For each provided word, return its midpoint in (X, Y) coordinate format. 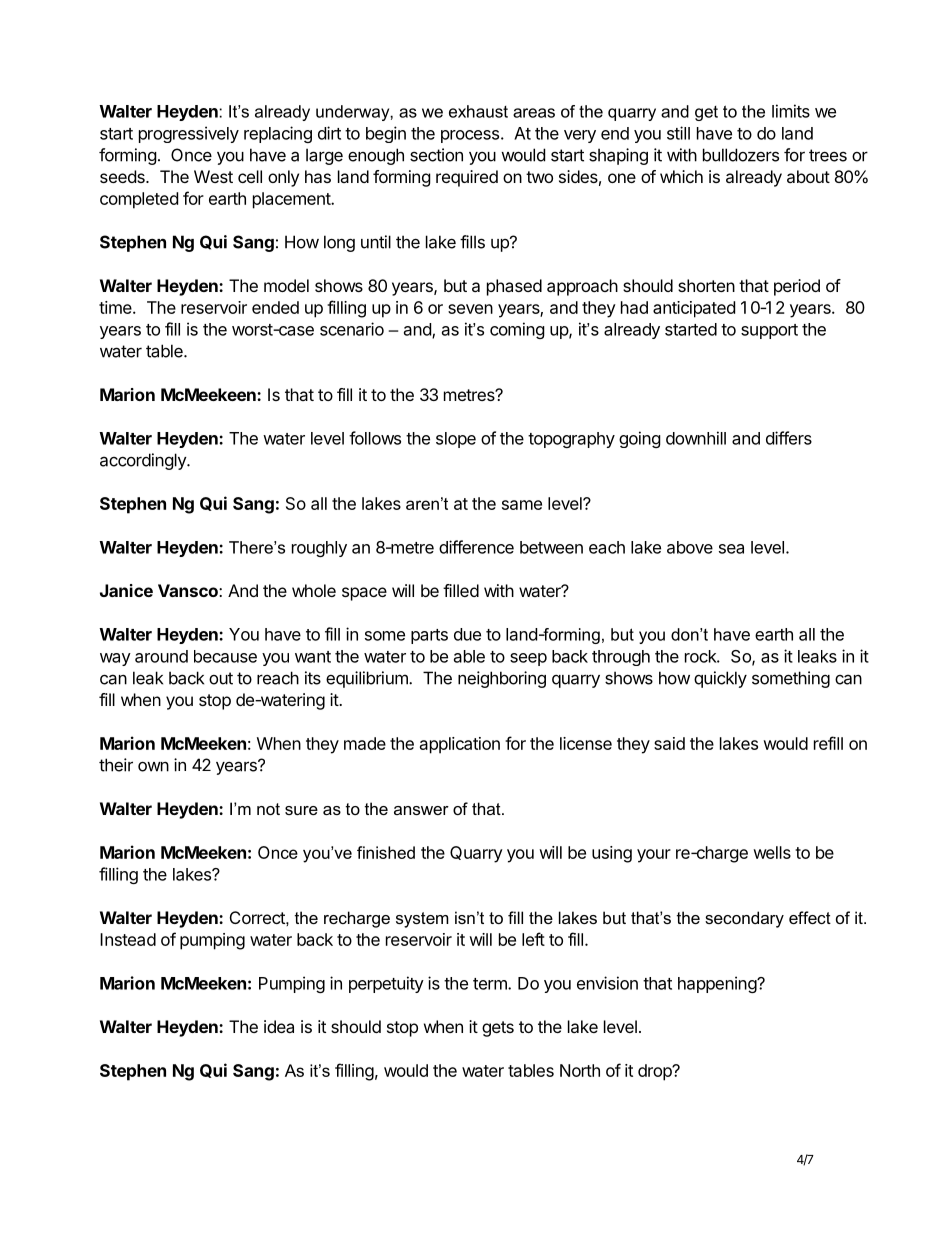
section (436, 155)
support (769, 331)
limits (791, 111)
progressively (189, 134)
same (522, 505)
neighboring (502, 679)
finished (386, 852)
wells (772, 852)
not (268, 809)
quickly (720, 679)
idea (279, 1026)
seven (470, 309)
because (225, 656)
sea (731, 549)
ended (275, 307)
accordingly (144, 461)
